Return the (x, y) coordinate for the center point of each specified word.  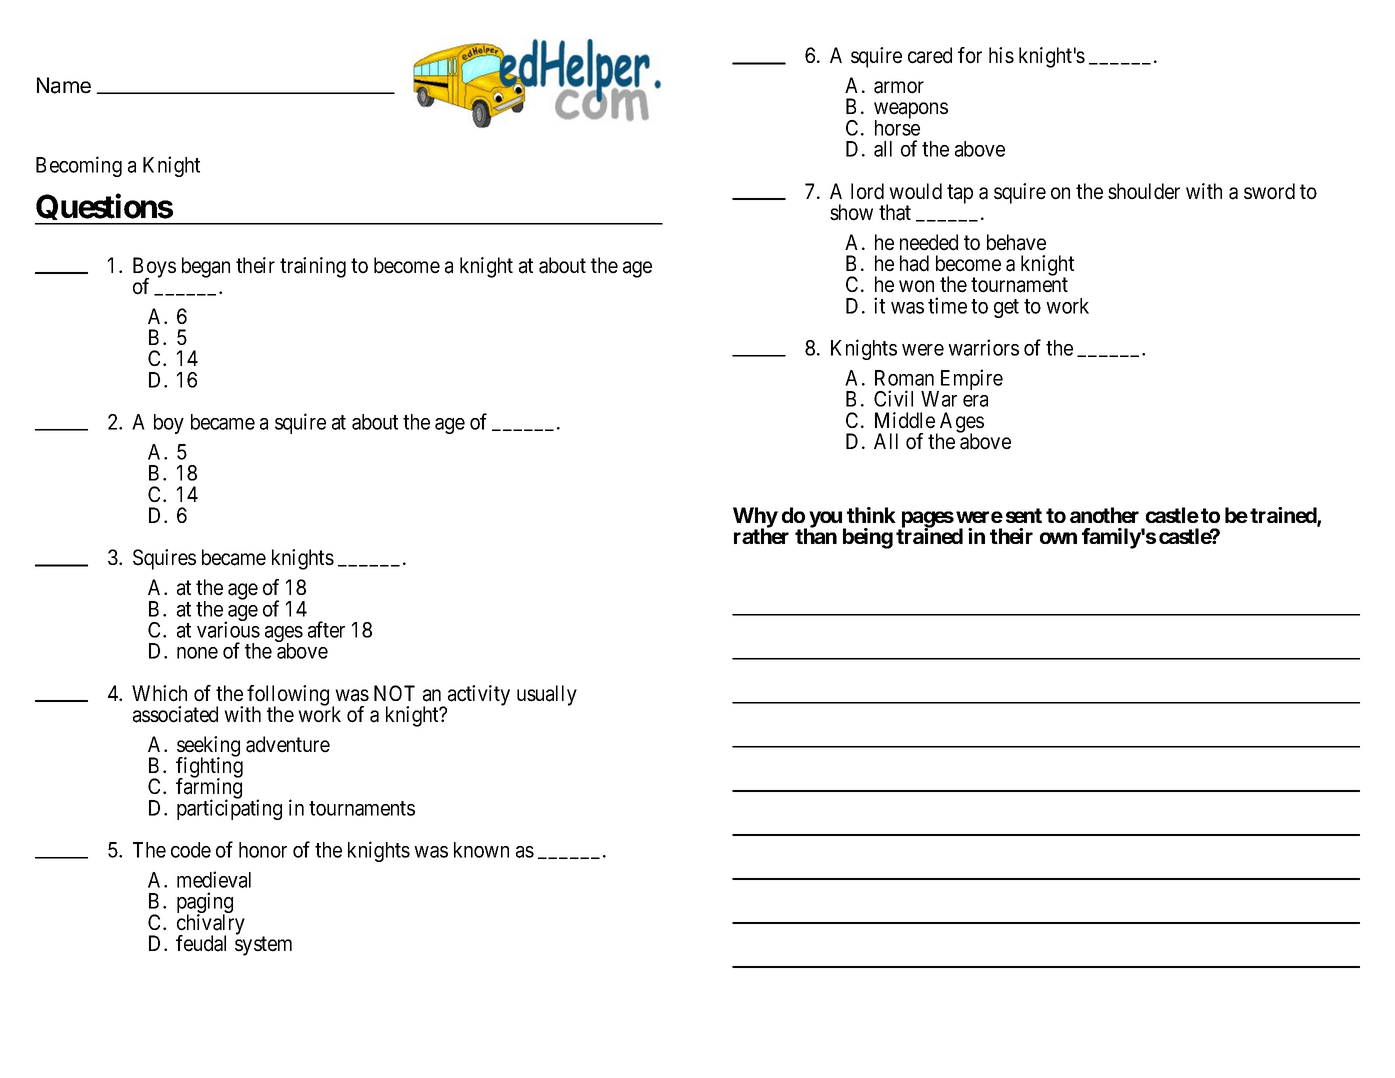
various (228, 629)
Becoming (79, 166)
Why (755, 518)
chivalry (211, 925)
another (1104, 515)
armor (899, 87)
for (970, 55)
